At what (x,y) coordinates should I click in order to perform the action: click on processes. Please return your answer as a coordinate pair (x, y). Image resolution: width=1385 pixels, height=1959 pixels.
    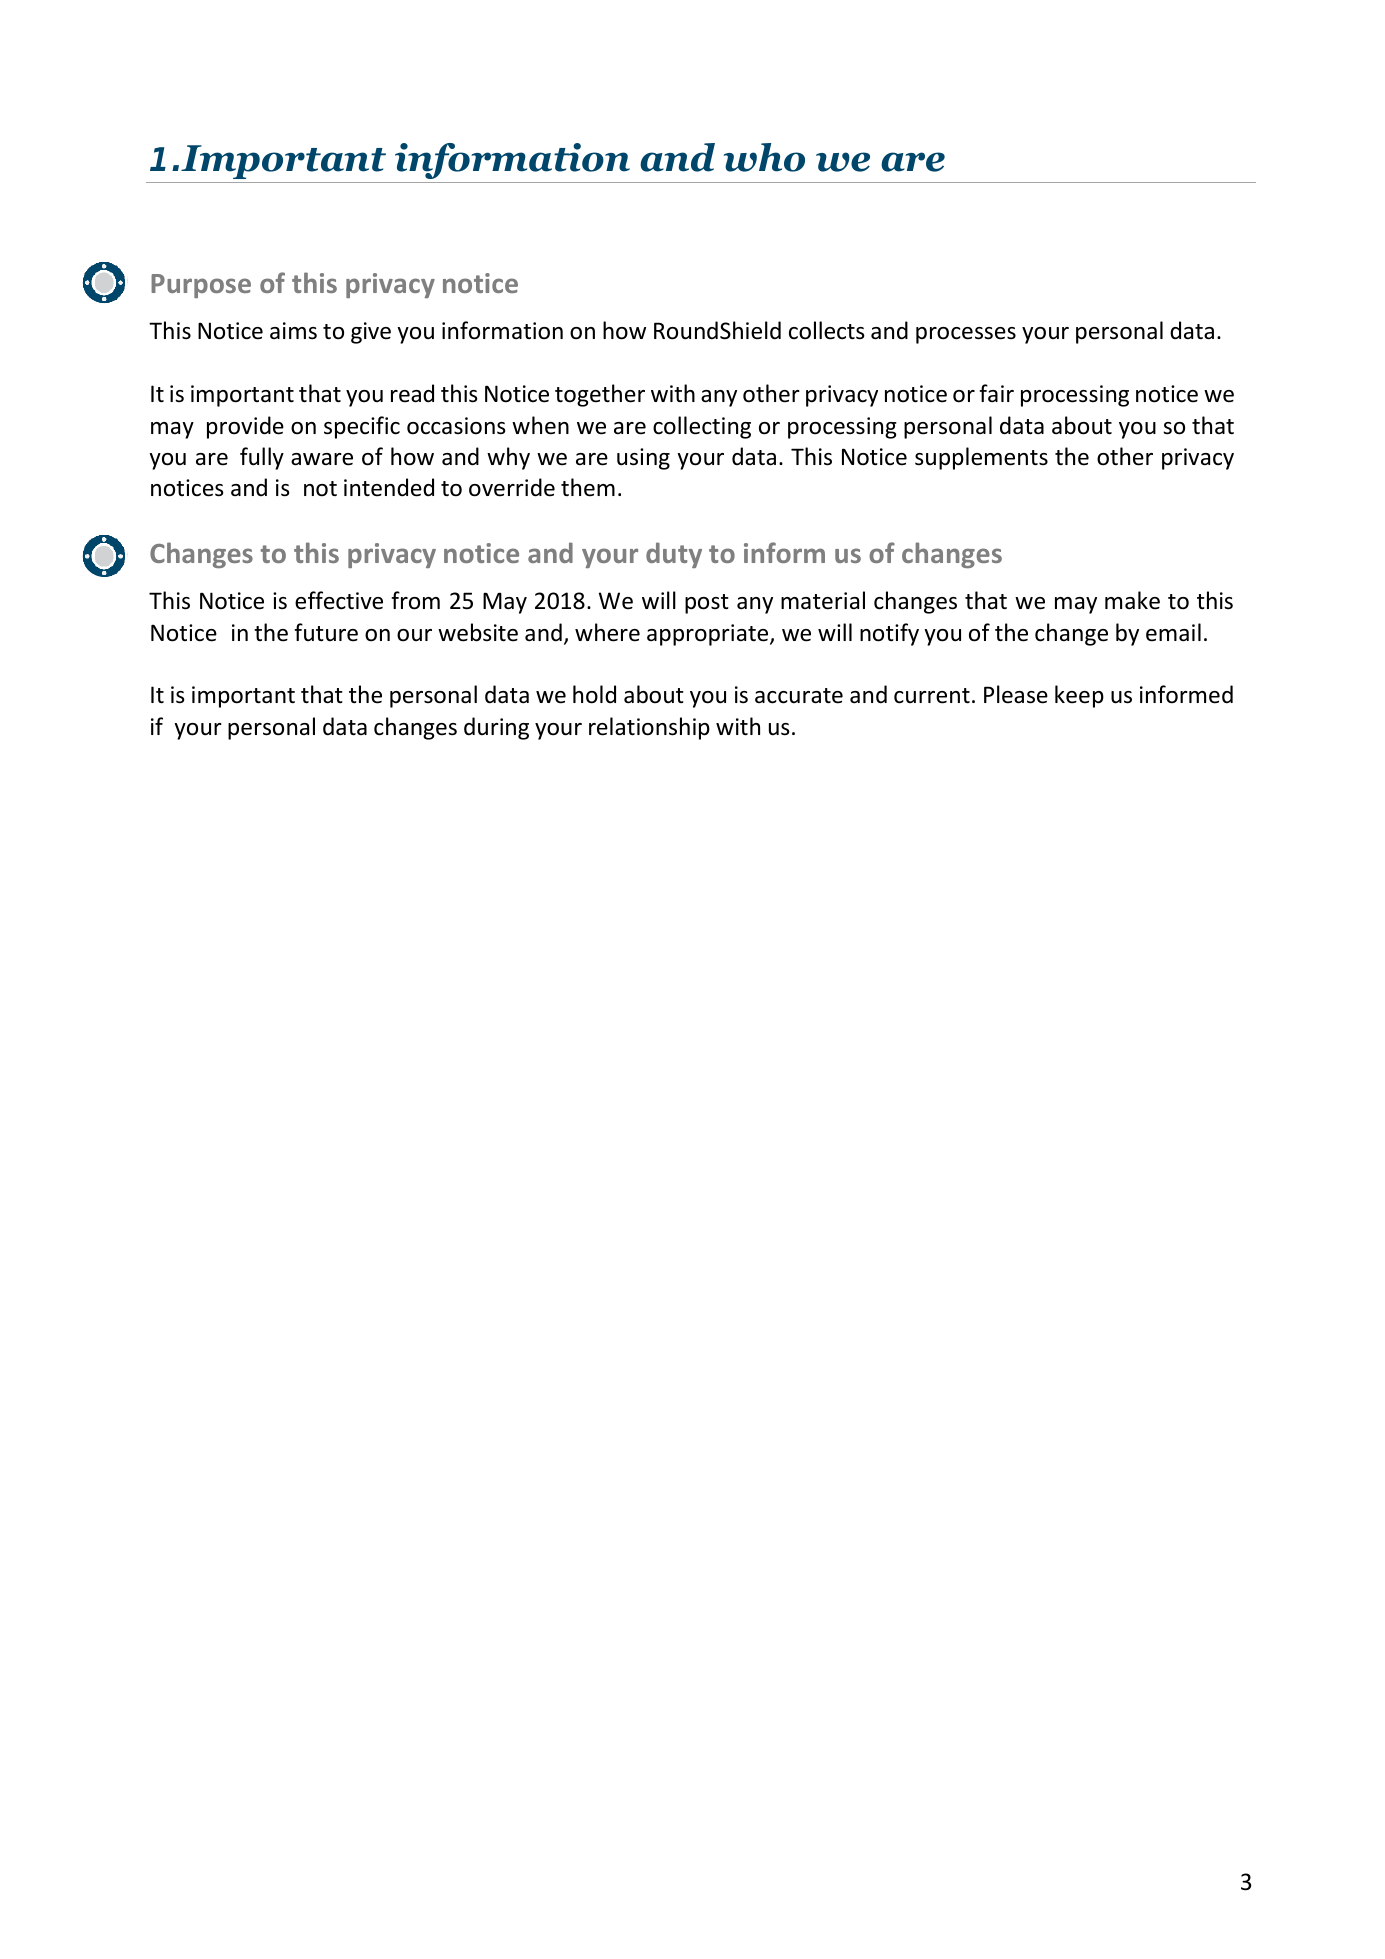
    Looking at the image, I should click on (966, 335).
